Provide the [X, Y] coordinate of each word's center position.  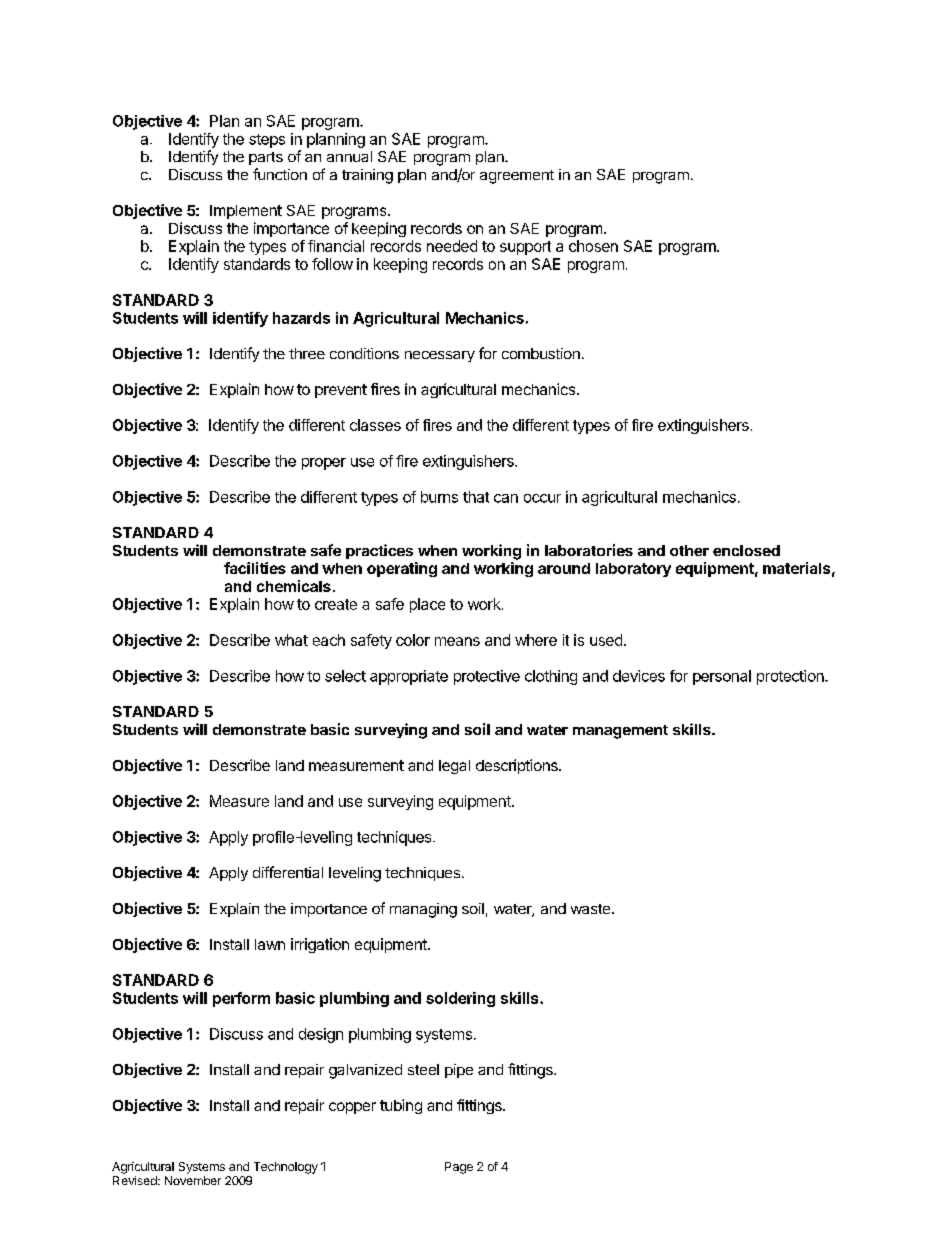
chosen [593, 246]
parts [266, 158]
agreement [517, 177]
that [476, 497]
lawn [270, 944]
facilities [255, 568]
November [193, 1180]
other [689, 550]
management [620, 732]
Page [459, 1168]
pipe [459, 1071]
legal [454, 767]
